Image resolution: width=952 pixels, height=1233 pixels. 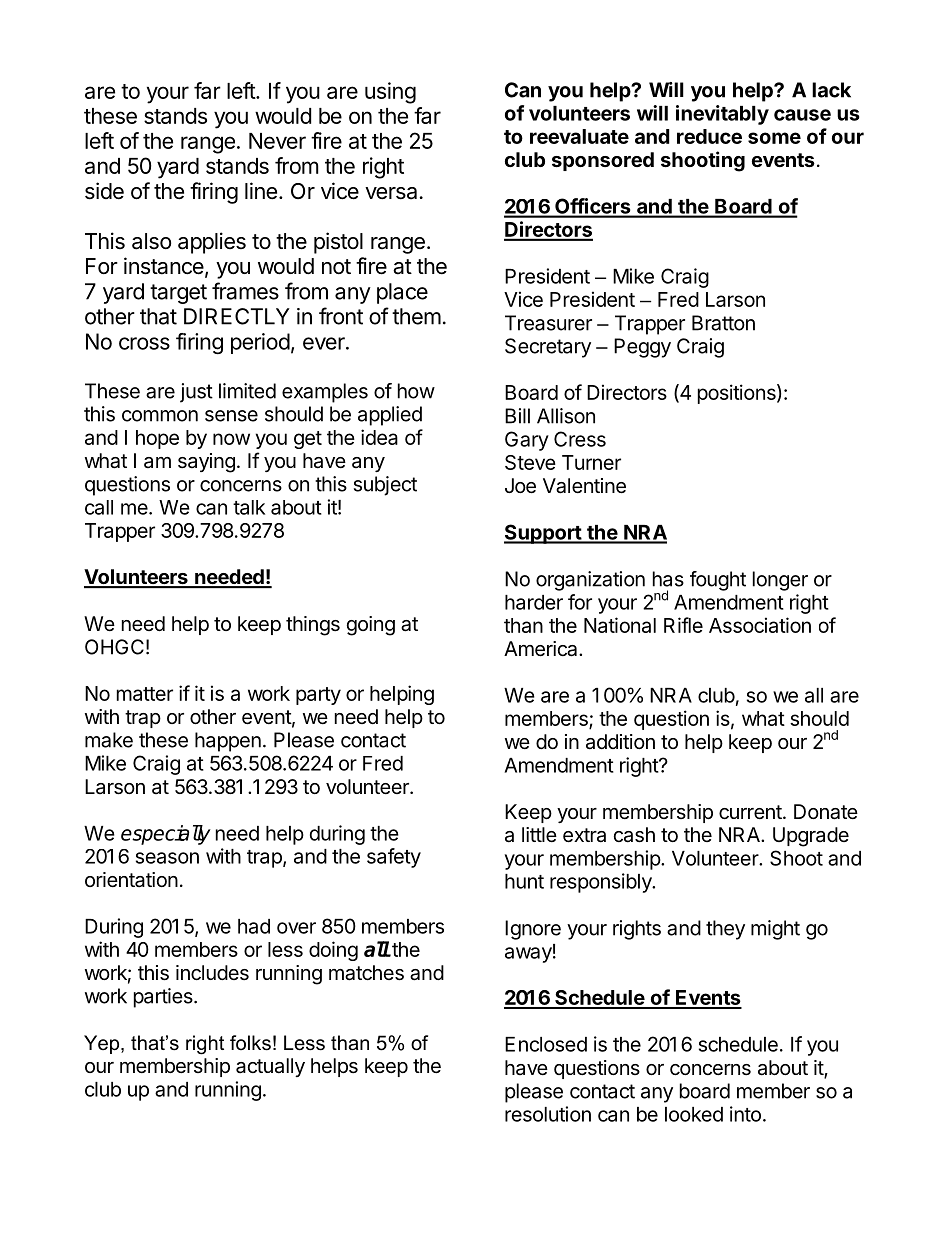 I want to click on line, so click(x=261, y=191).
